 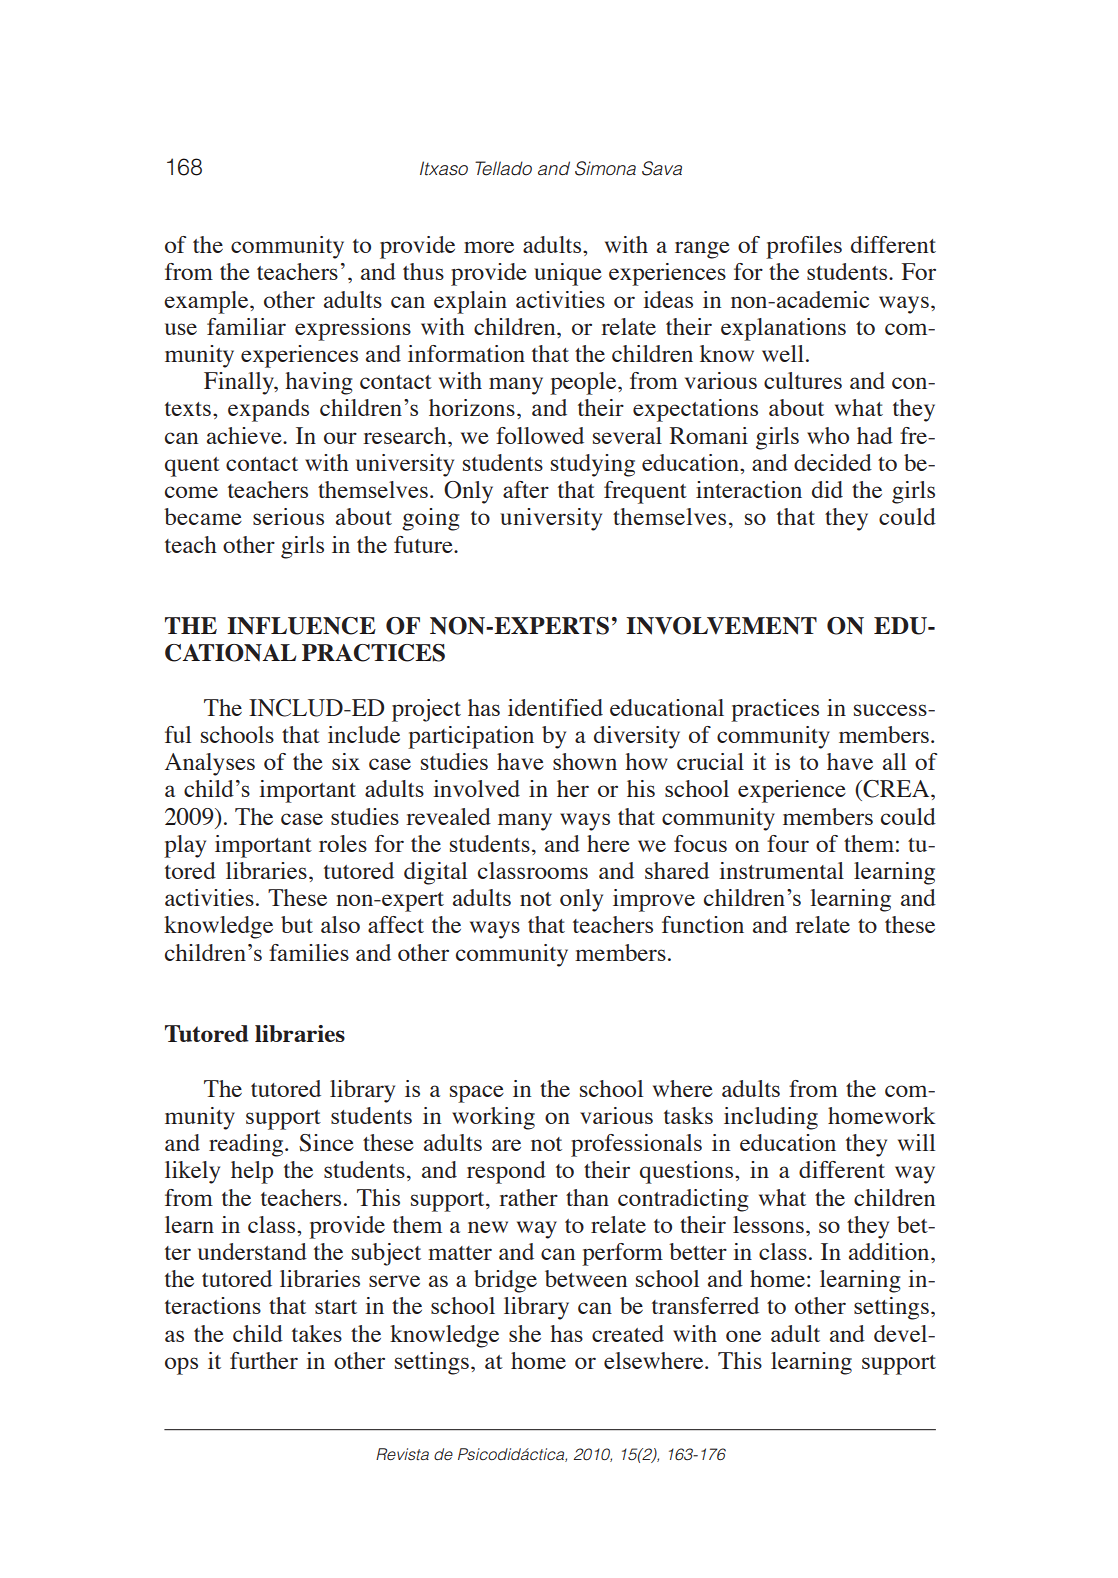 I want to click on reading, so click(x=247, y=1145).
